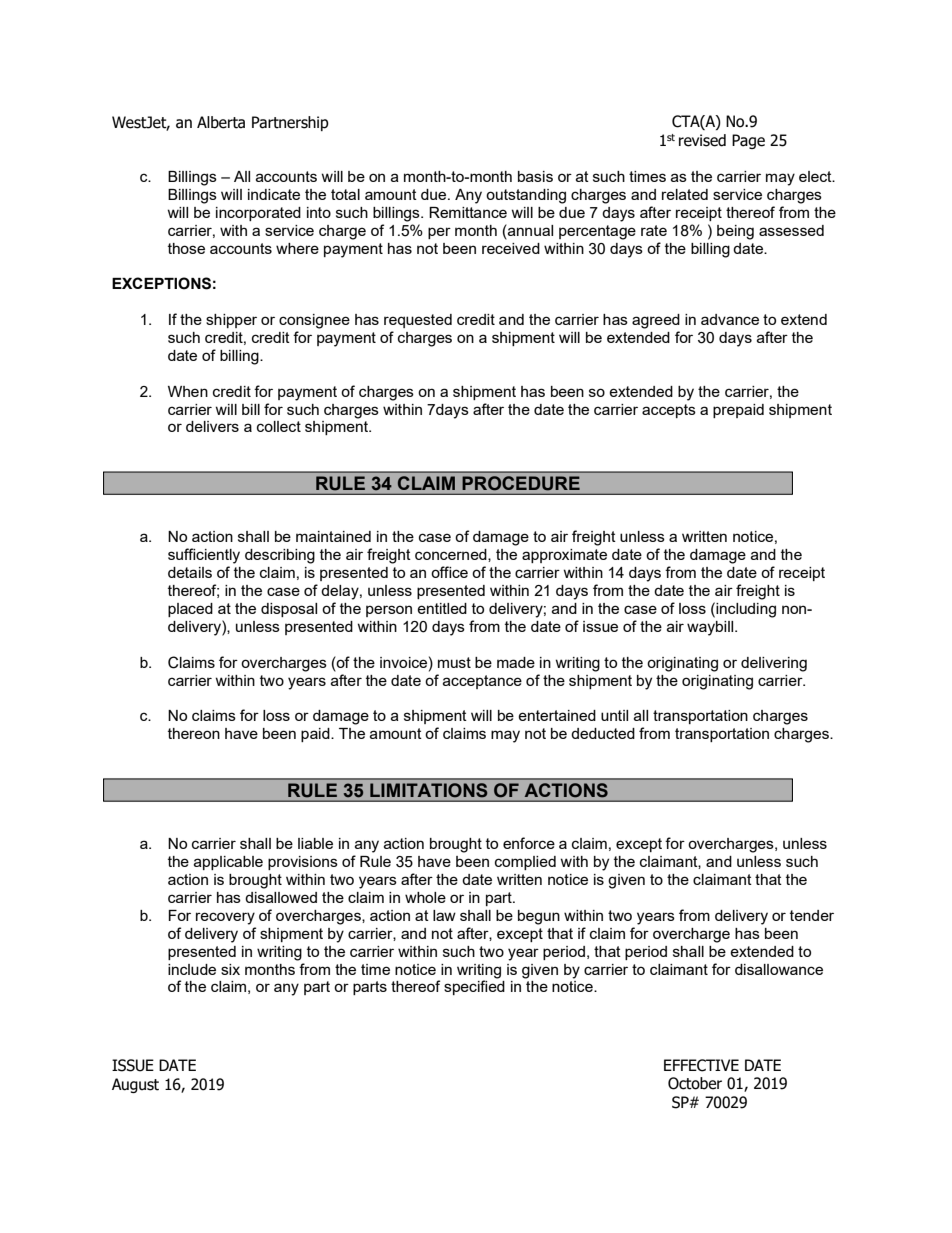  What do you see at coordinates (748, 141) in the screenshot?
I see `Page` at bounding box center [748, 141].
